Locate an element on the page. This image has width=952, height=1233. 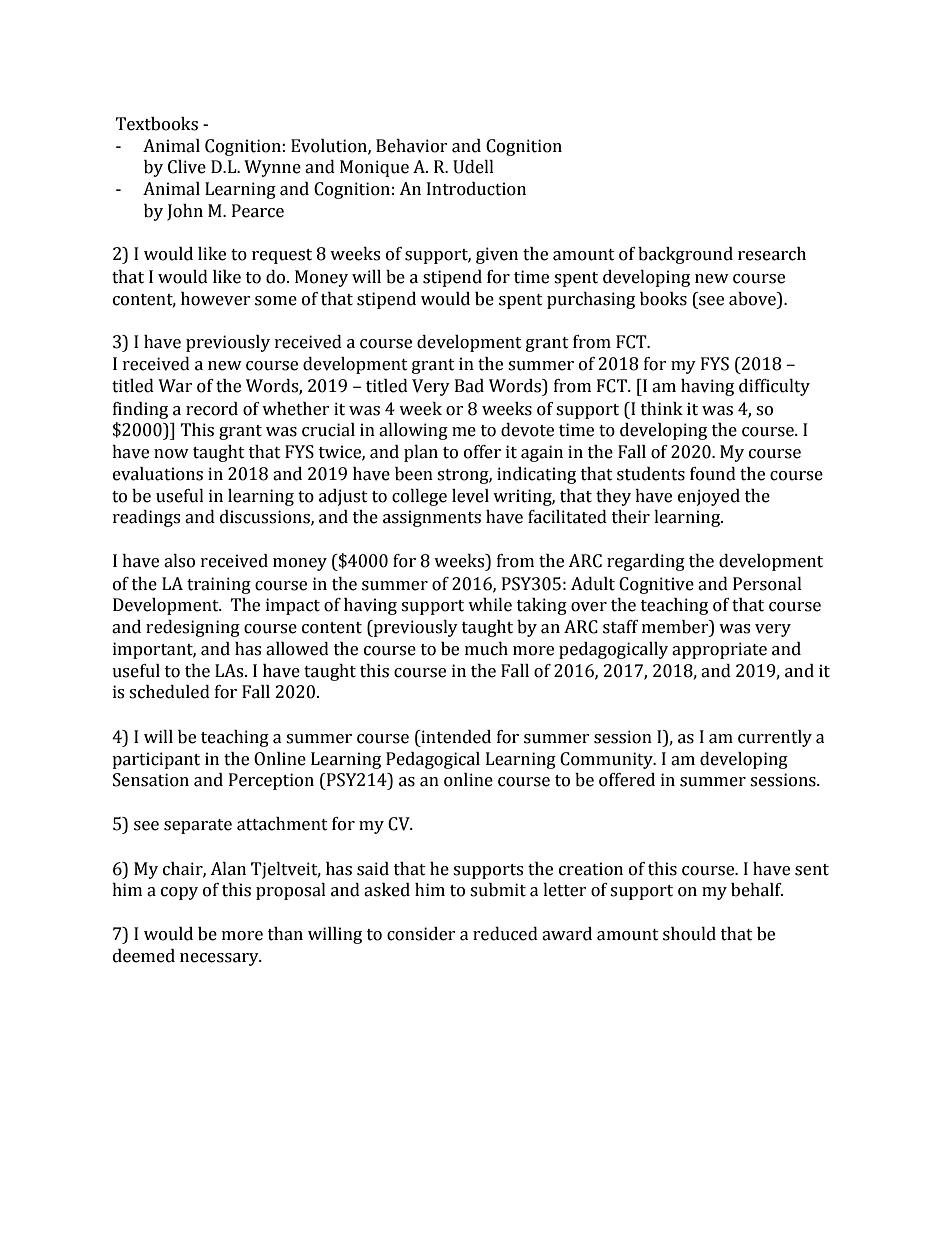
reduced is located at coordinates (505, 934).
